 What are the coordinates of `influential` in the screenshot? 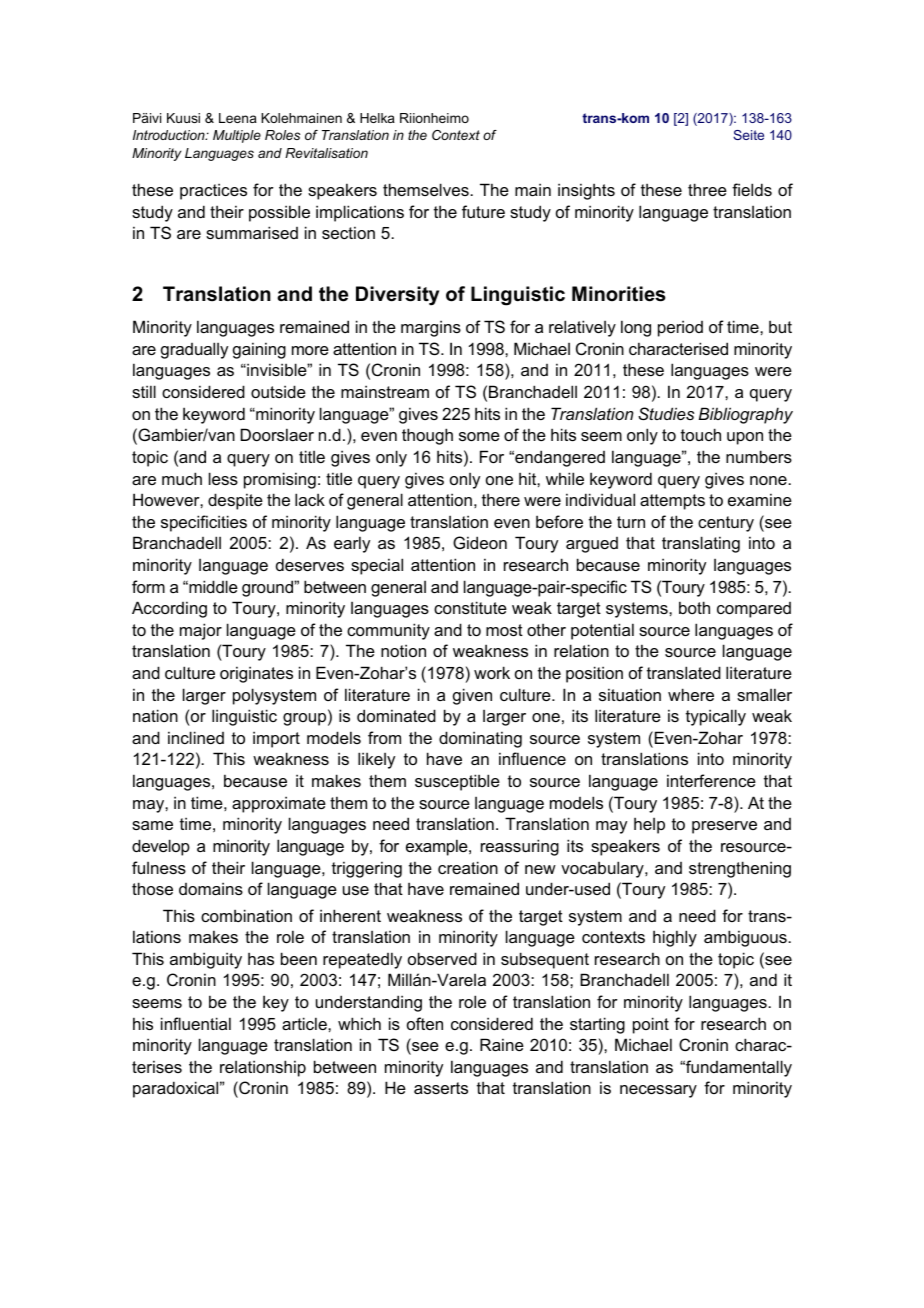 It's located at (196, 1023).
